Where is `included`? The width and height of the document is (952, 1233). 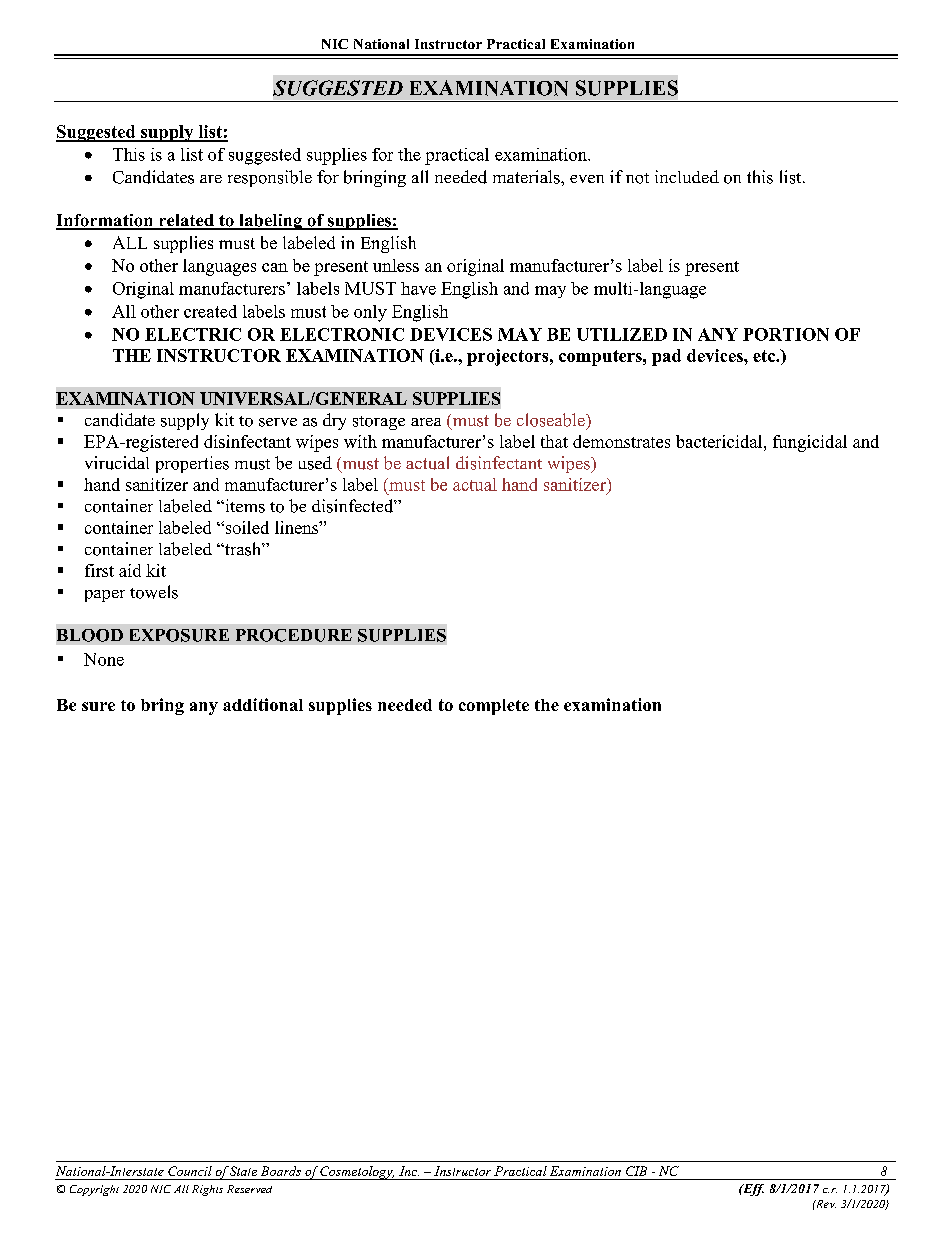 included is located at coordinates (687, 176).
